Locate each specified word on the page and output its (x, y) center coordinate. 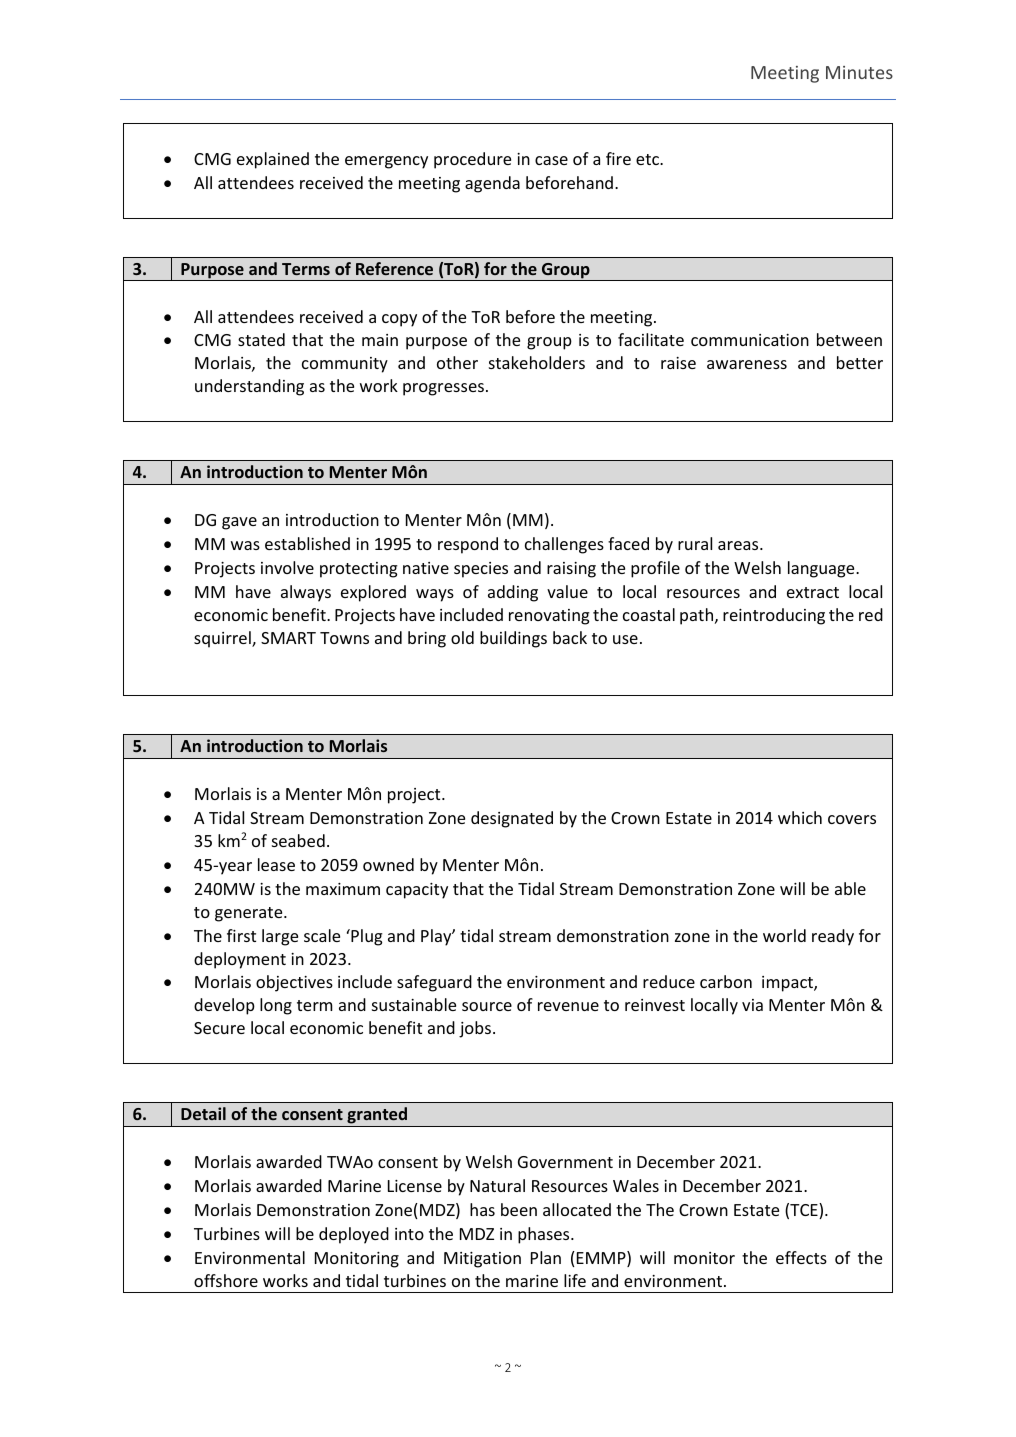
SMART (288, 638)
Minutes (859, 72)
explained (273, 160)
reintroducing (774, 616)
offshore (226, 1280)
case (551, 160)
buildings (513, 639)
